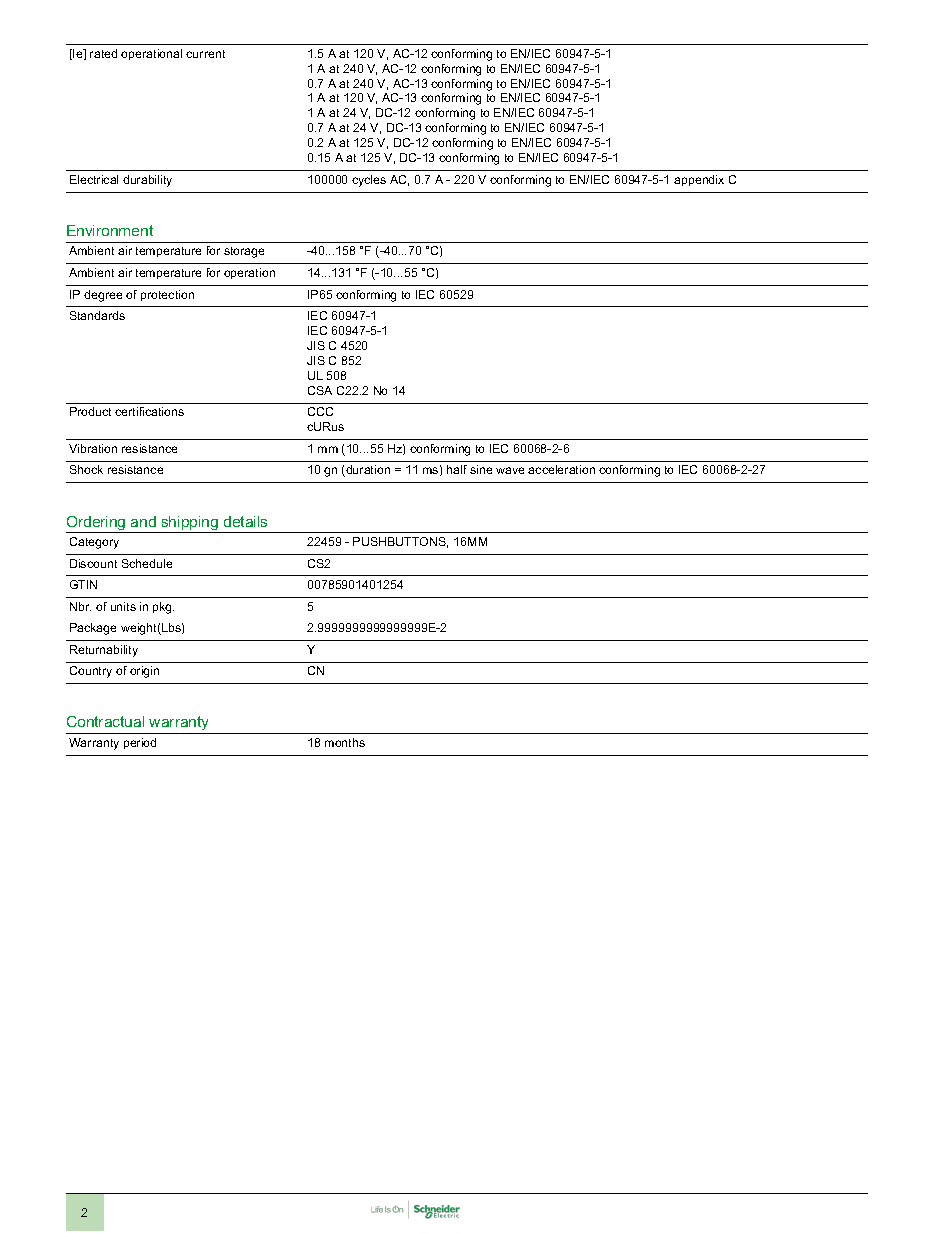 This screenshot has height=1233, width=952. Describe the element at coordinates (699, 180) in the screenshot. I see `appendix` at that location.
